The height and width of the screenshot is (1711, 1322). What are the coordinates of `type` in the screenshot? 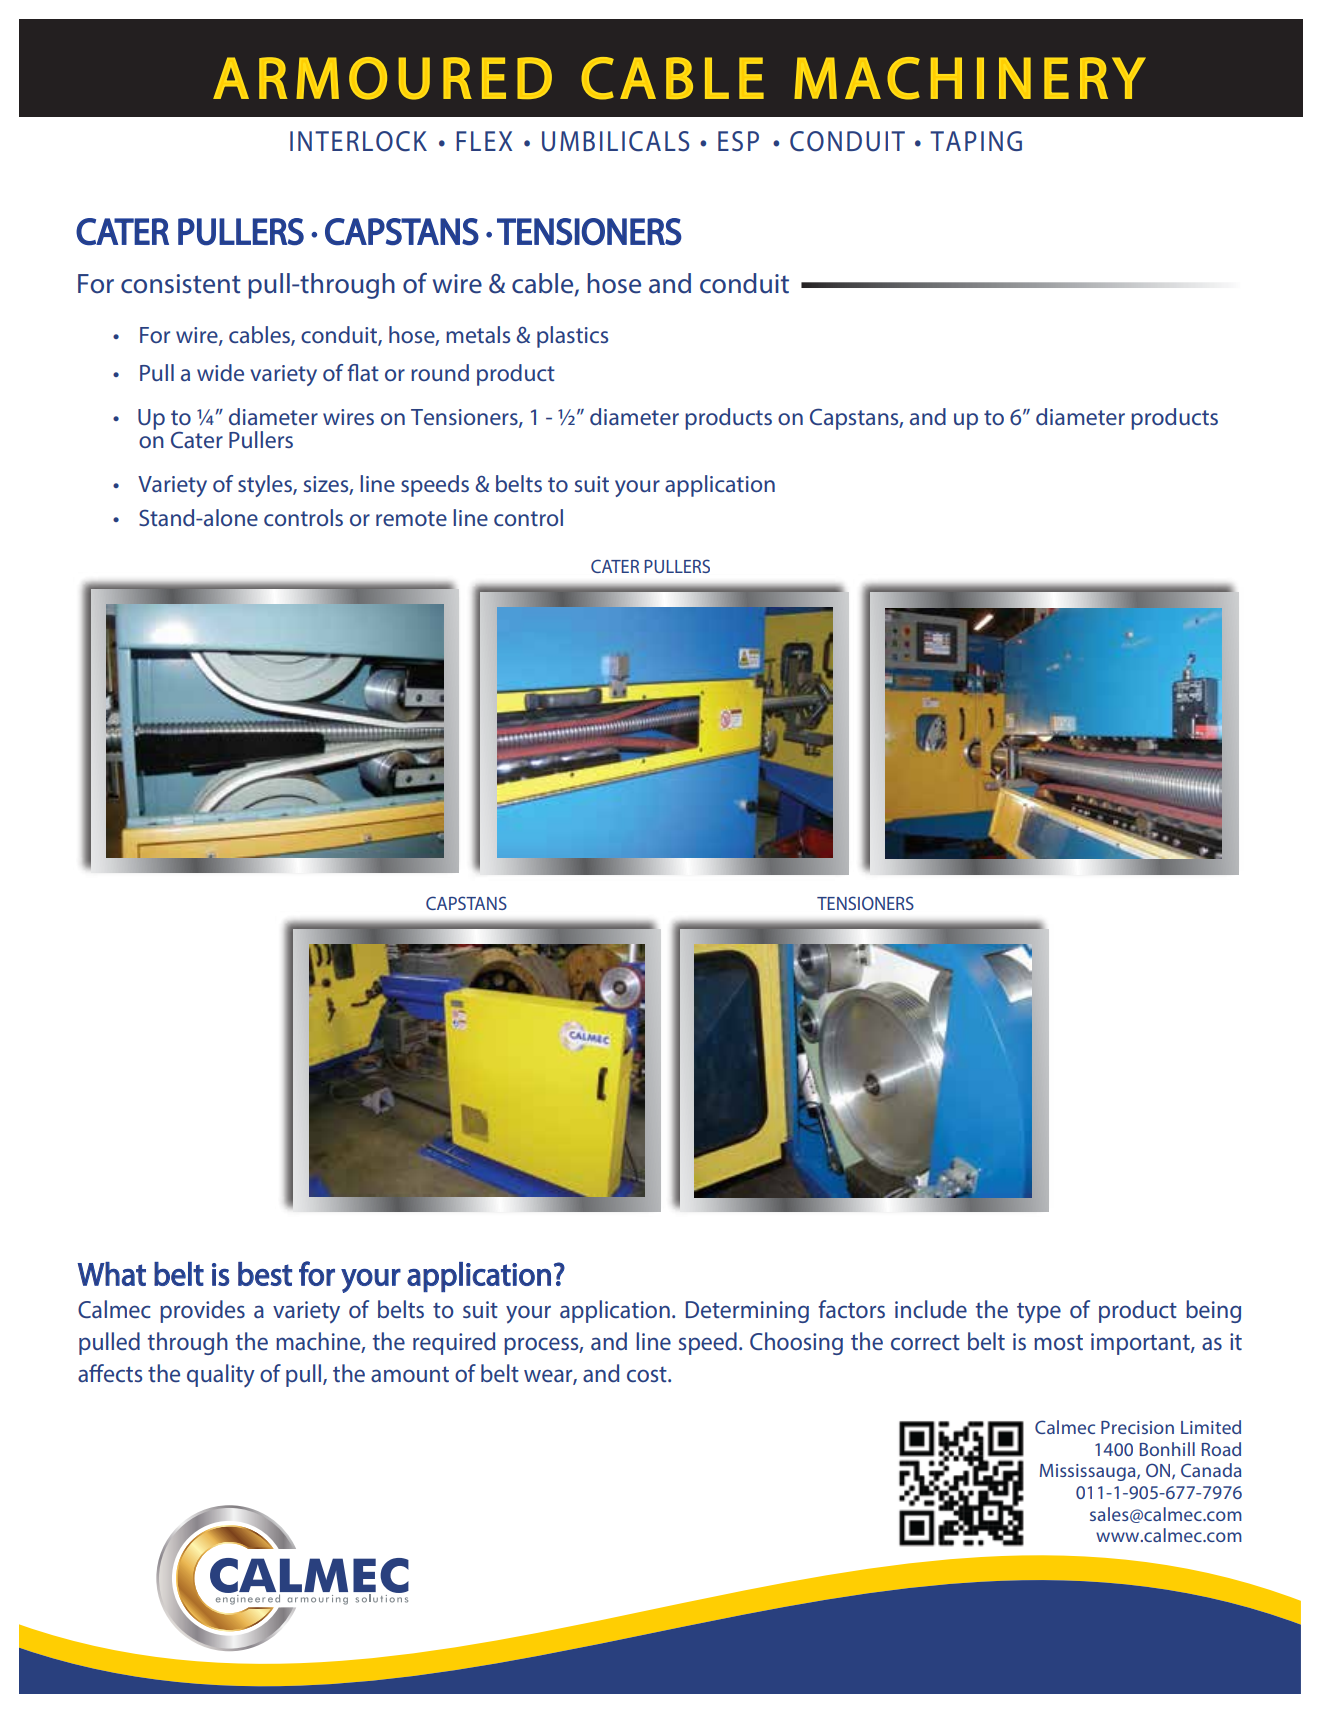 It's located at (1039, 1312).
